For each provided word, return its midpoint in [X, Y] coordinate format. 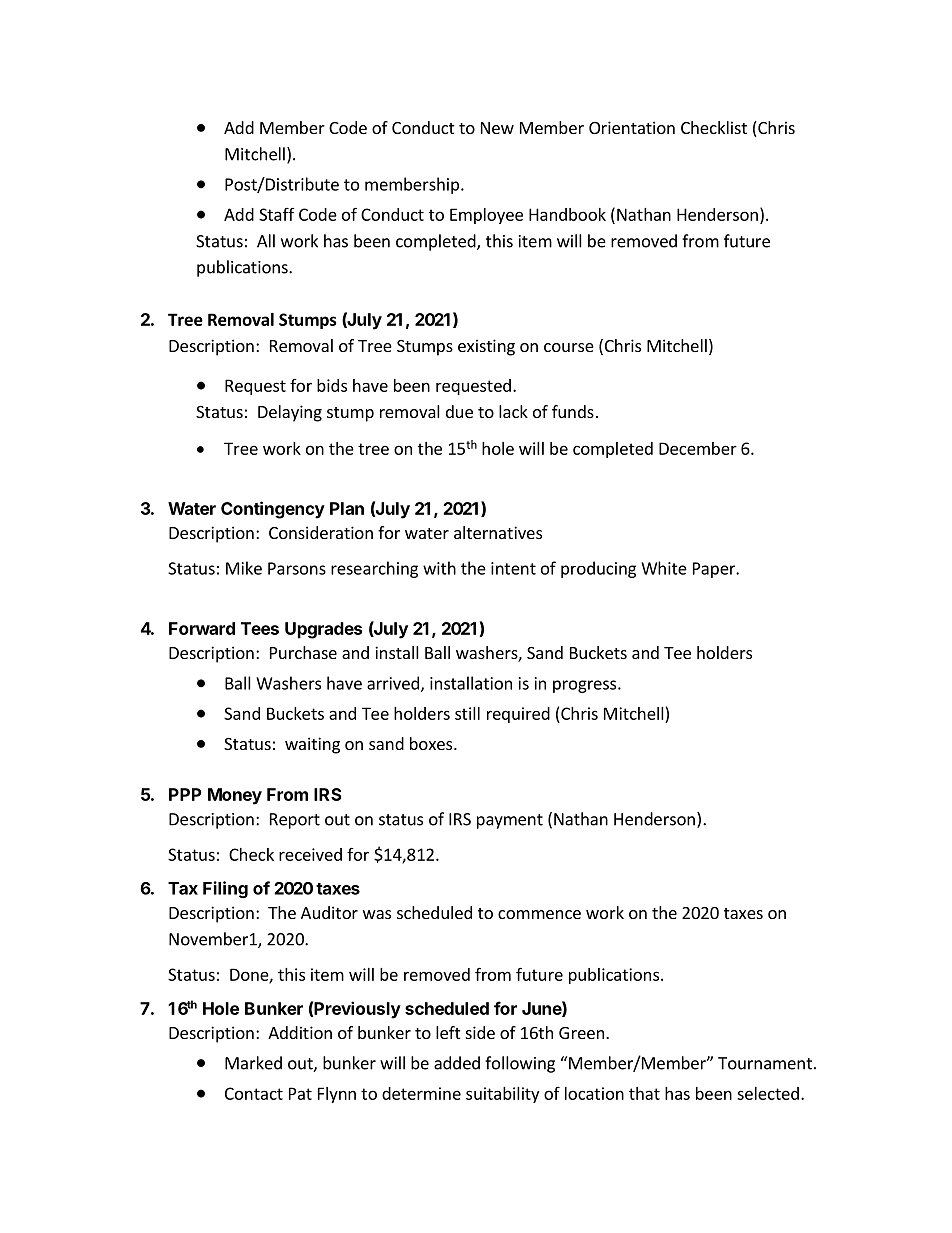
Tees [260, 628]
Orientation [632, 127]
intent [513, 568]
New [497, 128]
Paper [715, 570]
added [457, 1063]
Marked [253, 1063]
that [644, 1093]
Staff [277, 214]
